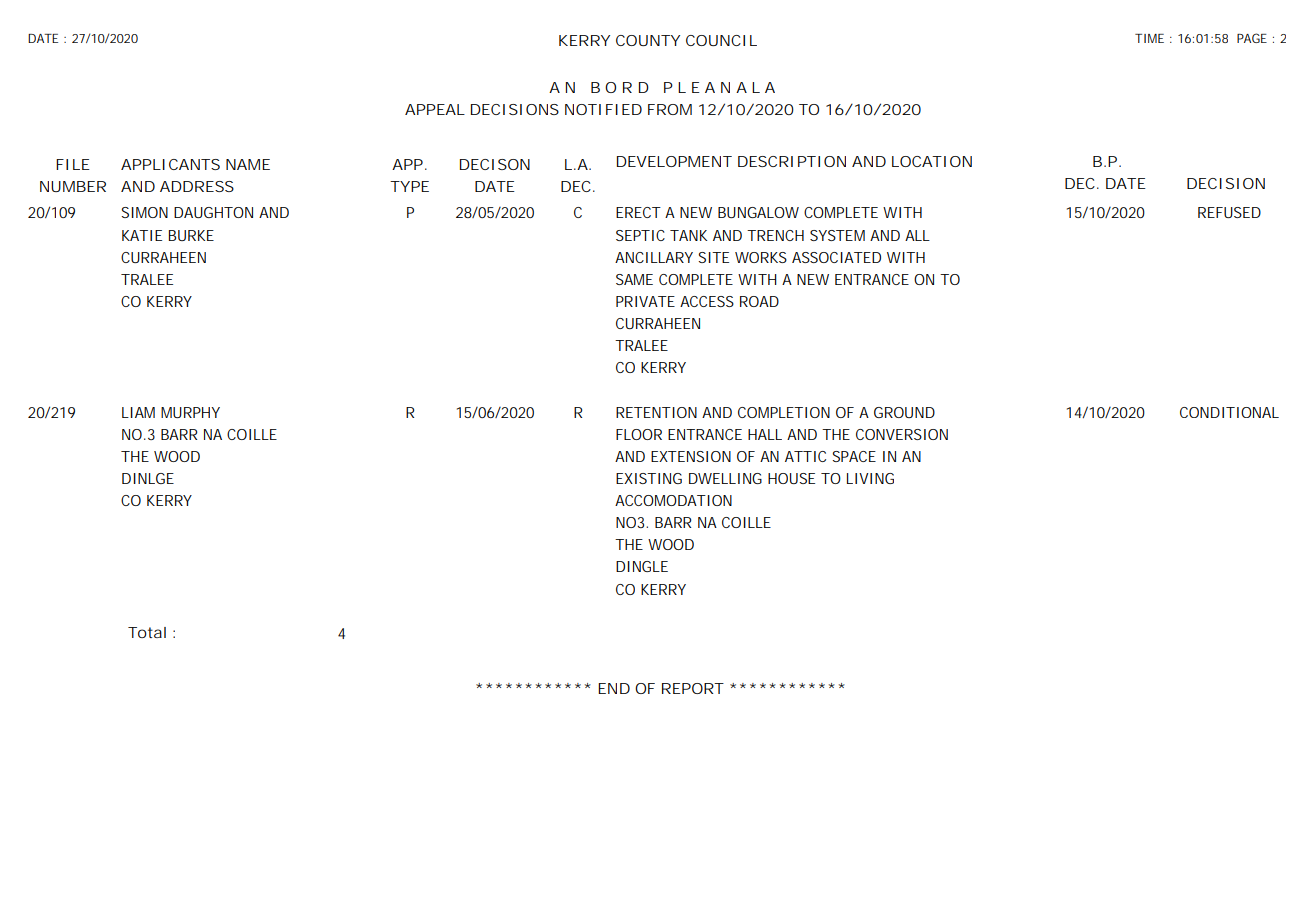 The height and width of the screenshot is (924, 1307). Describe the element at coordinates (691, 456) in the screenshot. I see `EXTENSION` at that location.
